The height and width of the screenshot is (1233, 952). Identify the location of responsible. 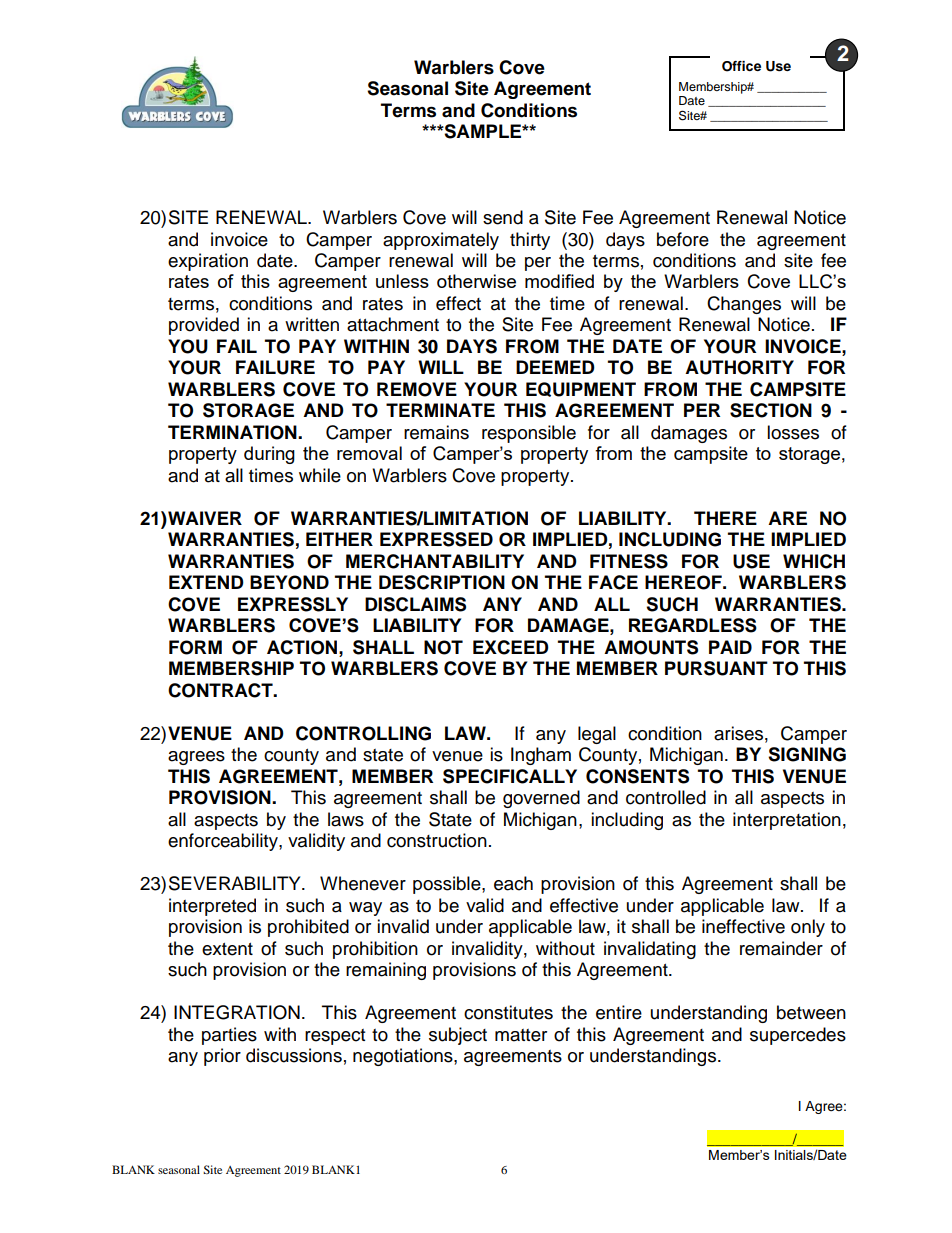
(529, 434).
